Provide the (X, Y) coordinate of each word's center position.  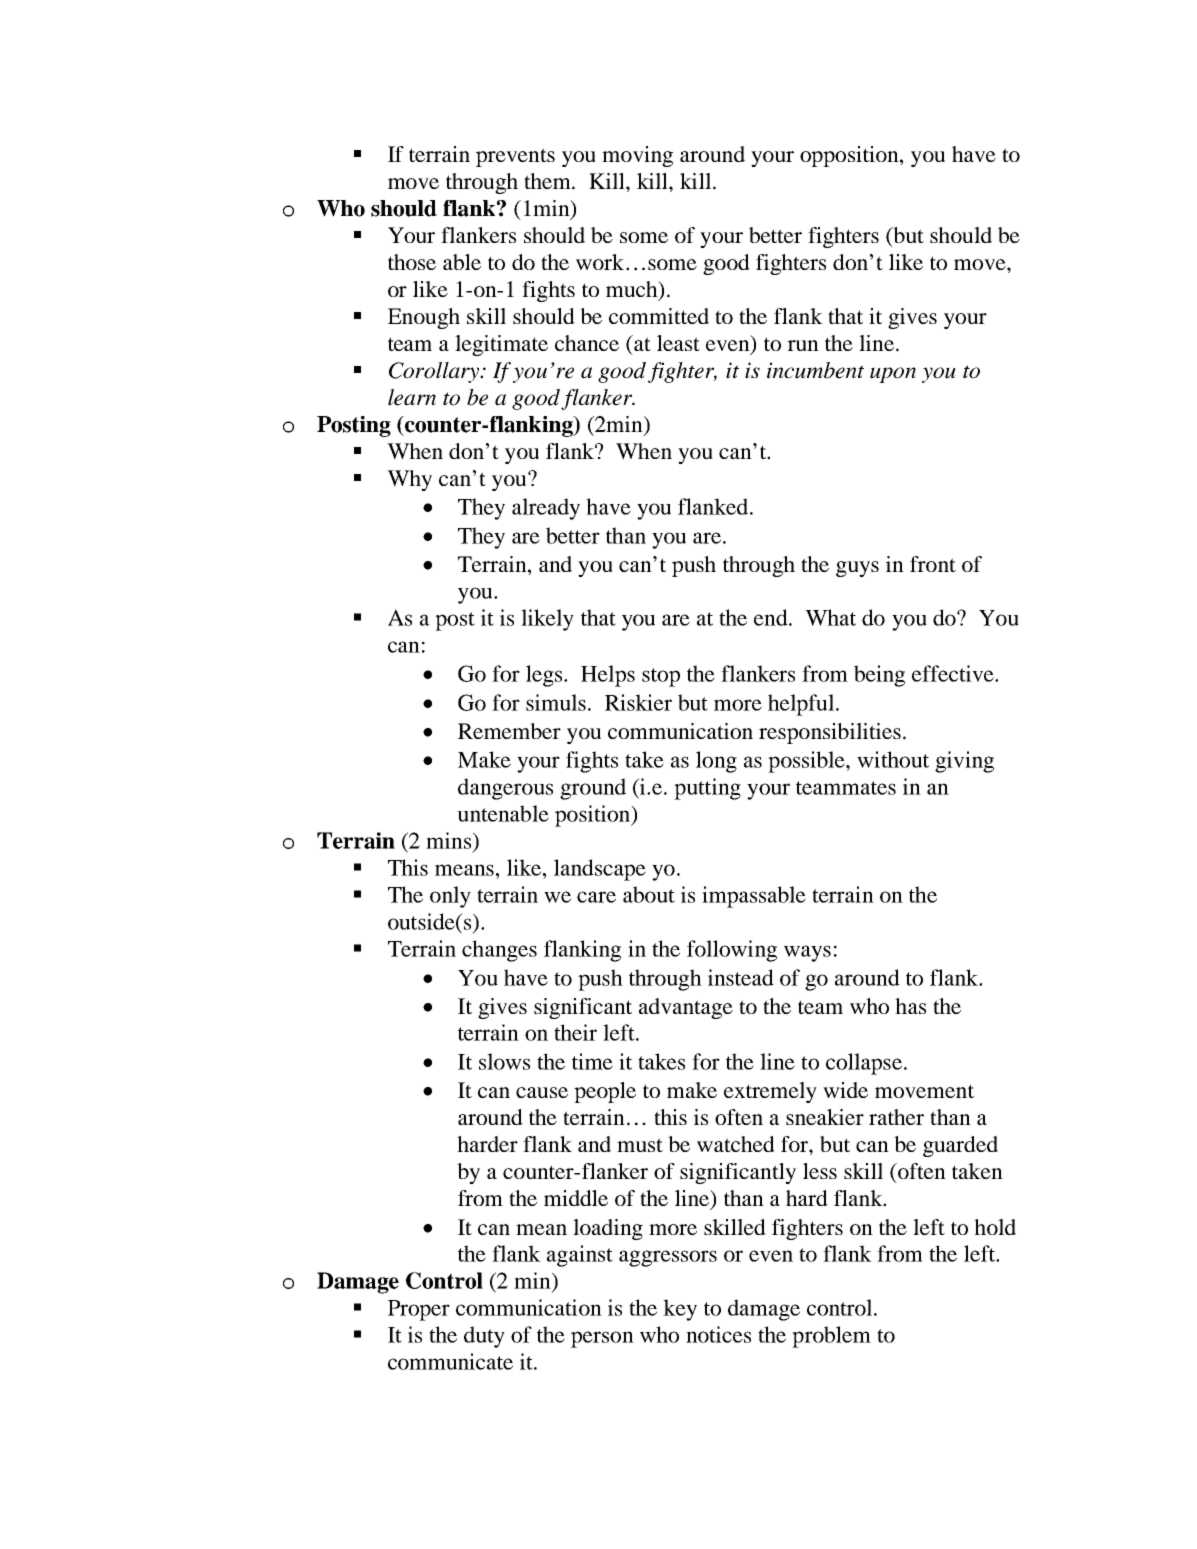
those (412, 262)
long (716, 762)
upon (893, 375)
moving (637, 156)
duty (484, 1337)
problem (831, 1337)
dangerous (505, 789)
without (893, 759)
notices (718, 1334)
